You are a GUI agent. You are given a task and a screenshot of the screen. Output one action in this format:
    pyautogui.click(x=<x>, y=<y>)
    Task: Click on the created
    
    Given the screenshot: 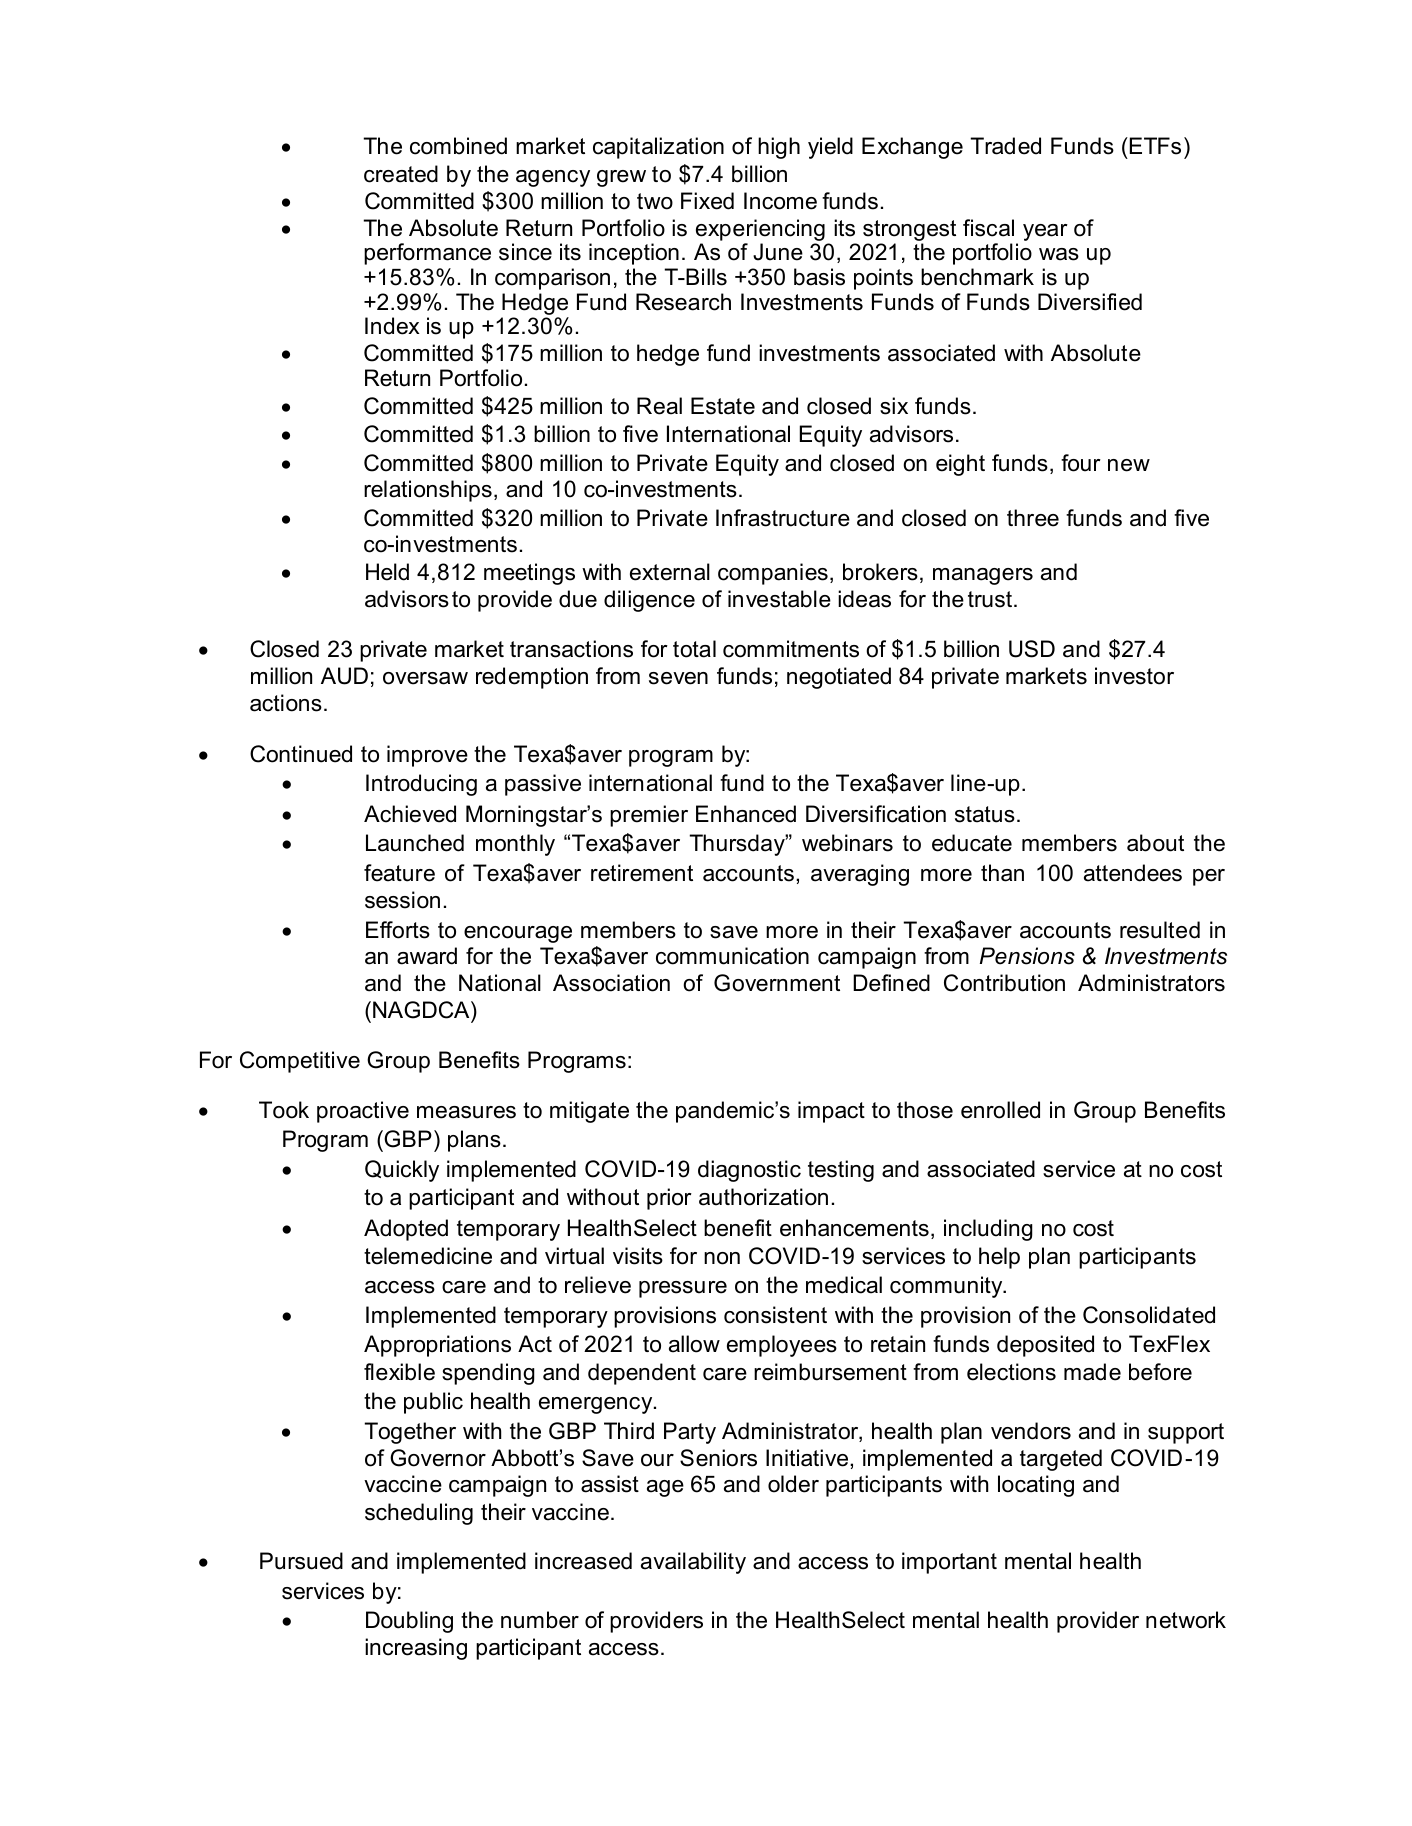 What is the action you would take?
    pyautogui.click(x=401, y=174)
